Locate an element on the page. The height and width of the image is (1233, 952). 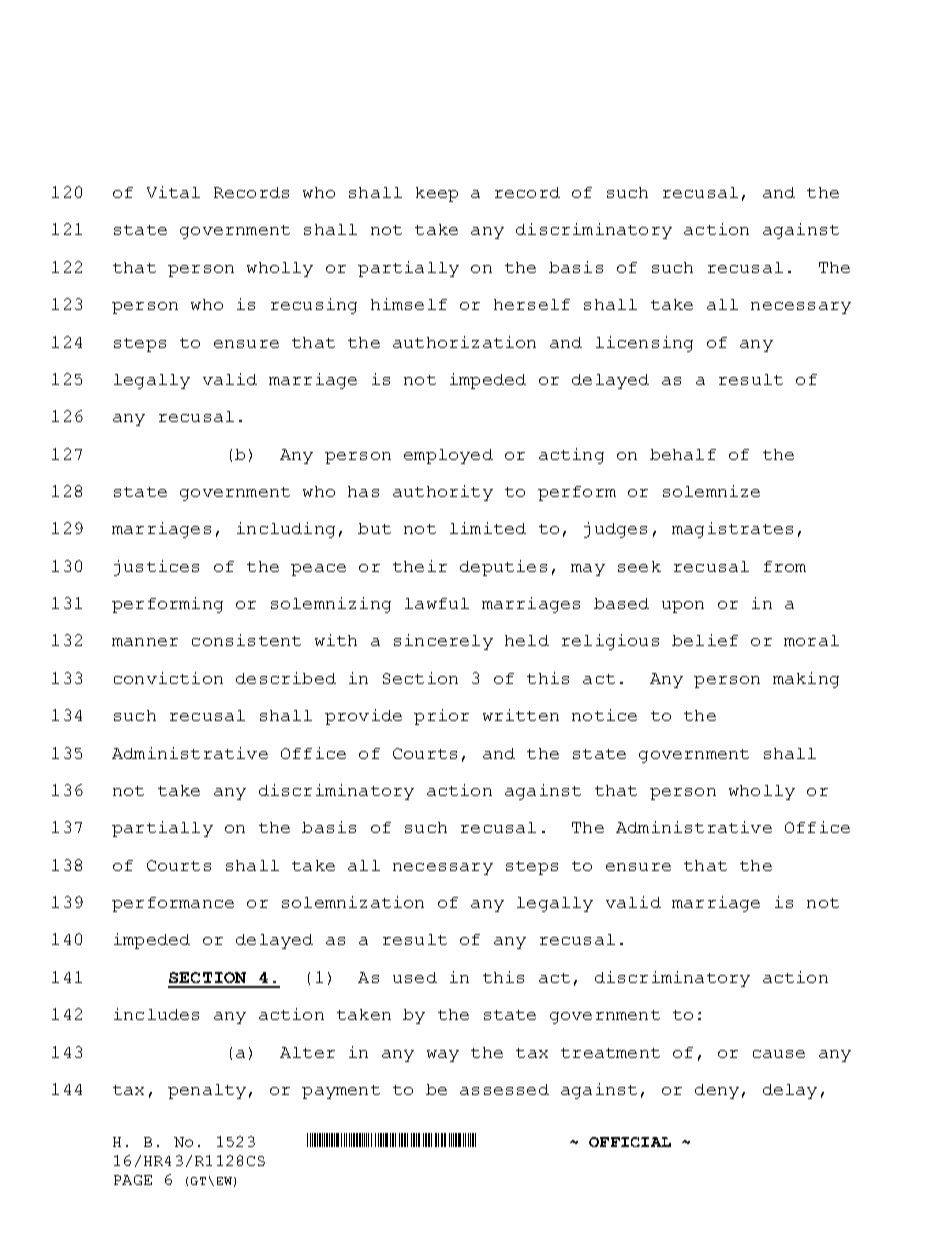
includes is located at coordinates (156, 1014).
